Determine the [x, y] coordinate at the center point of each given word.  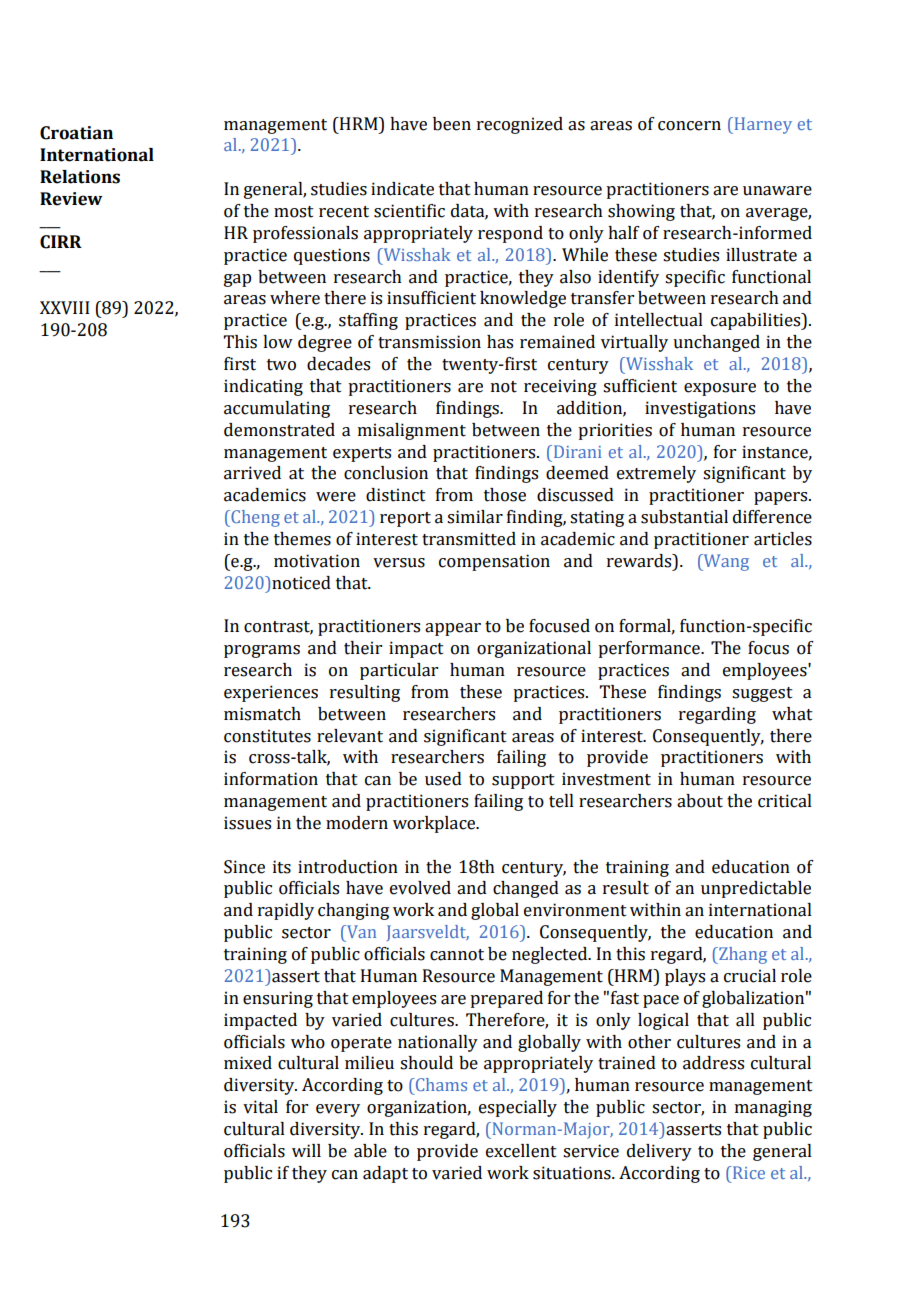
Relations [80, 177]
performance [650, 649]
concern [689, 126]
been [452, 124]
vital [260, 1107]
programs [262, 651]
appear [453, 629]
